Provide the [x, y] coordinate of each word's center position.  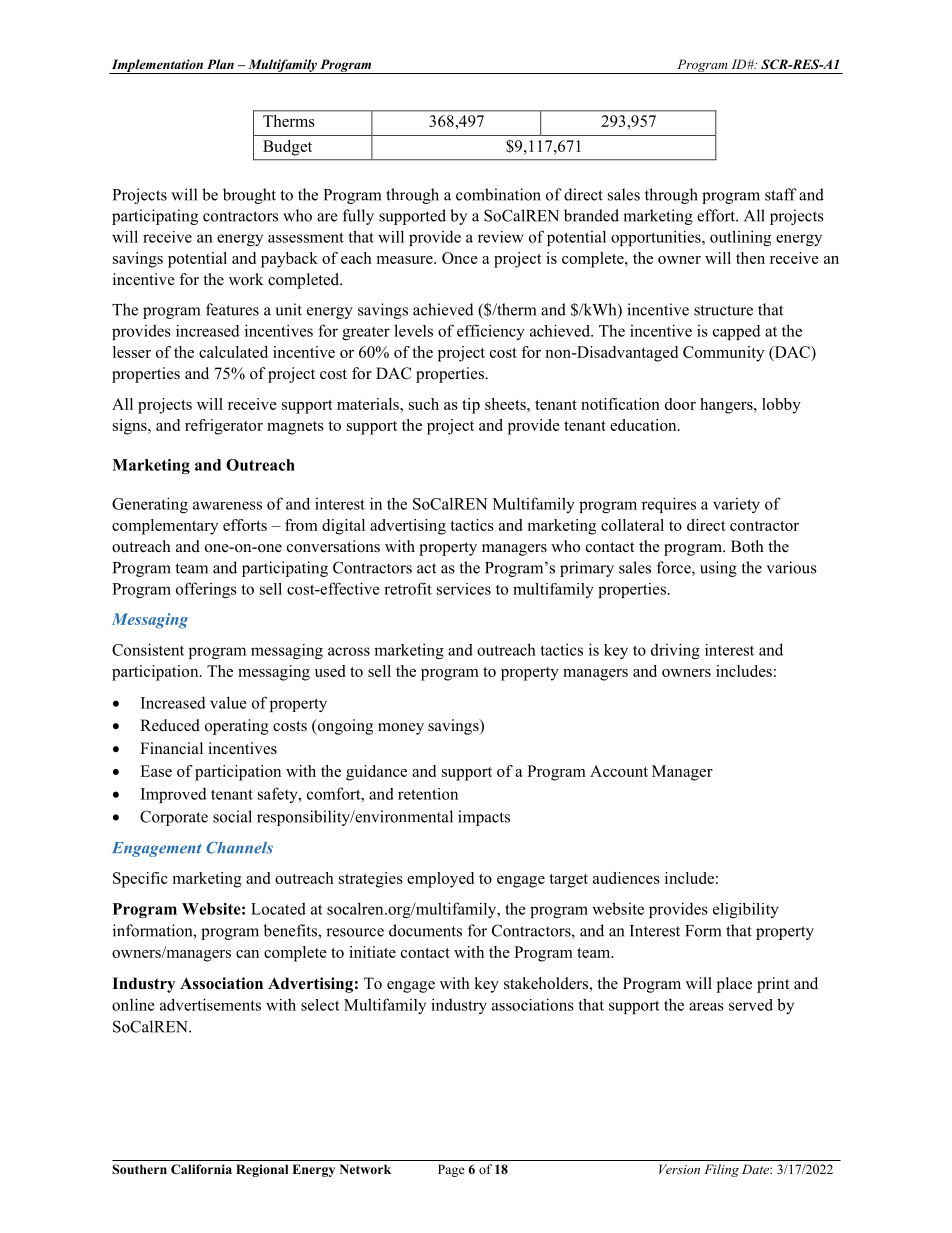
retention [428, 794]
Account [619, 771]
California [201, 1169]
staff [781, 194]
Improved [174, 795]
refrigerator [224, 427]
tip [471, 406]
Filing [721, 1170]
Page [451, 1170]
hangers [727, 406]
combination [498, 194]
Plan [220, 64]
